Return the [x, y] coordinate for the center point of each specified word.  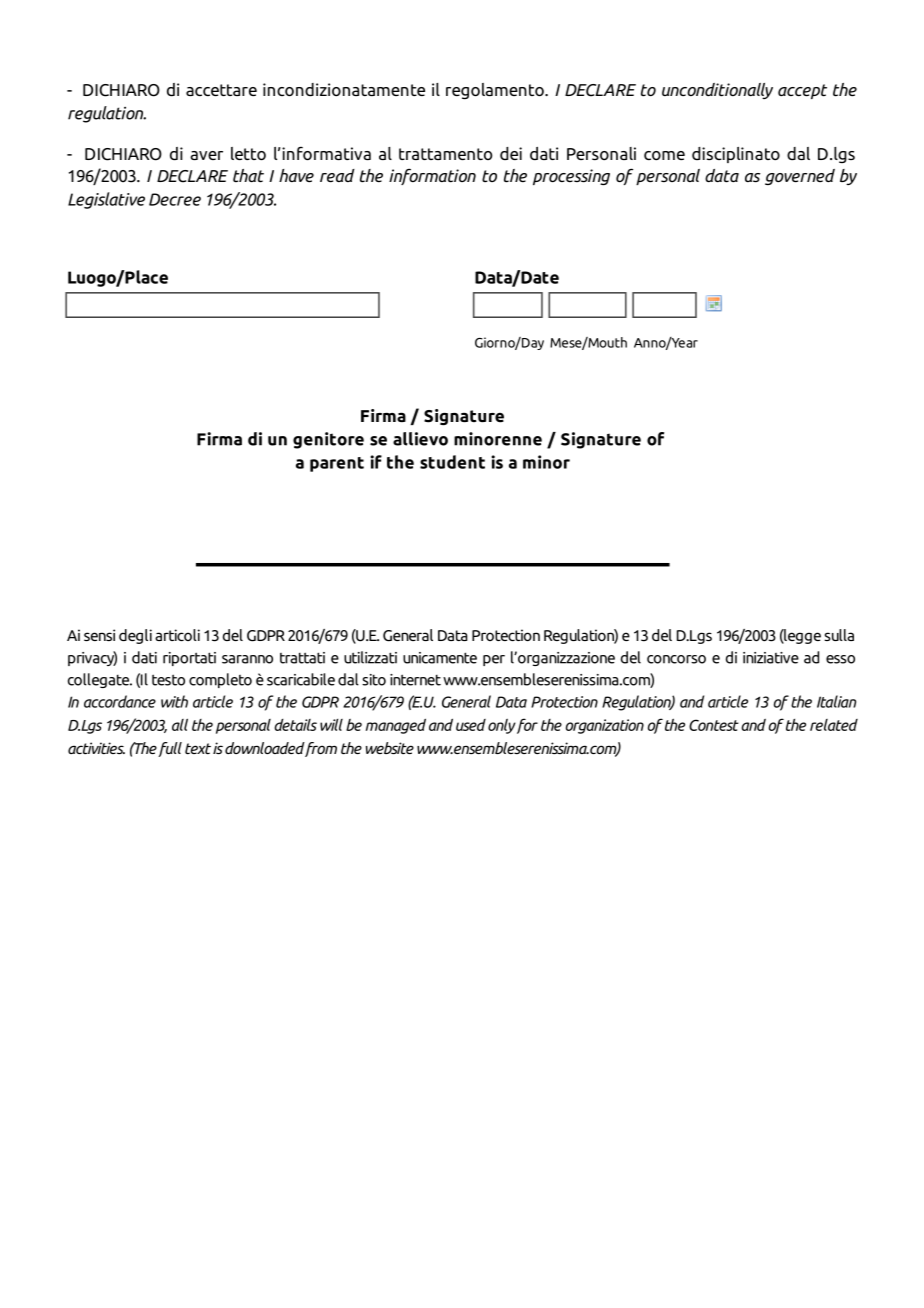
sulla [839, 635]
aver [206, 155]
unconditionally [717, 91]
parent [337, 464]
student [452, 462]
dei [511, 153]
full [170, 749]
